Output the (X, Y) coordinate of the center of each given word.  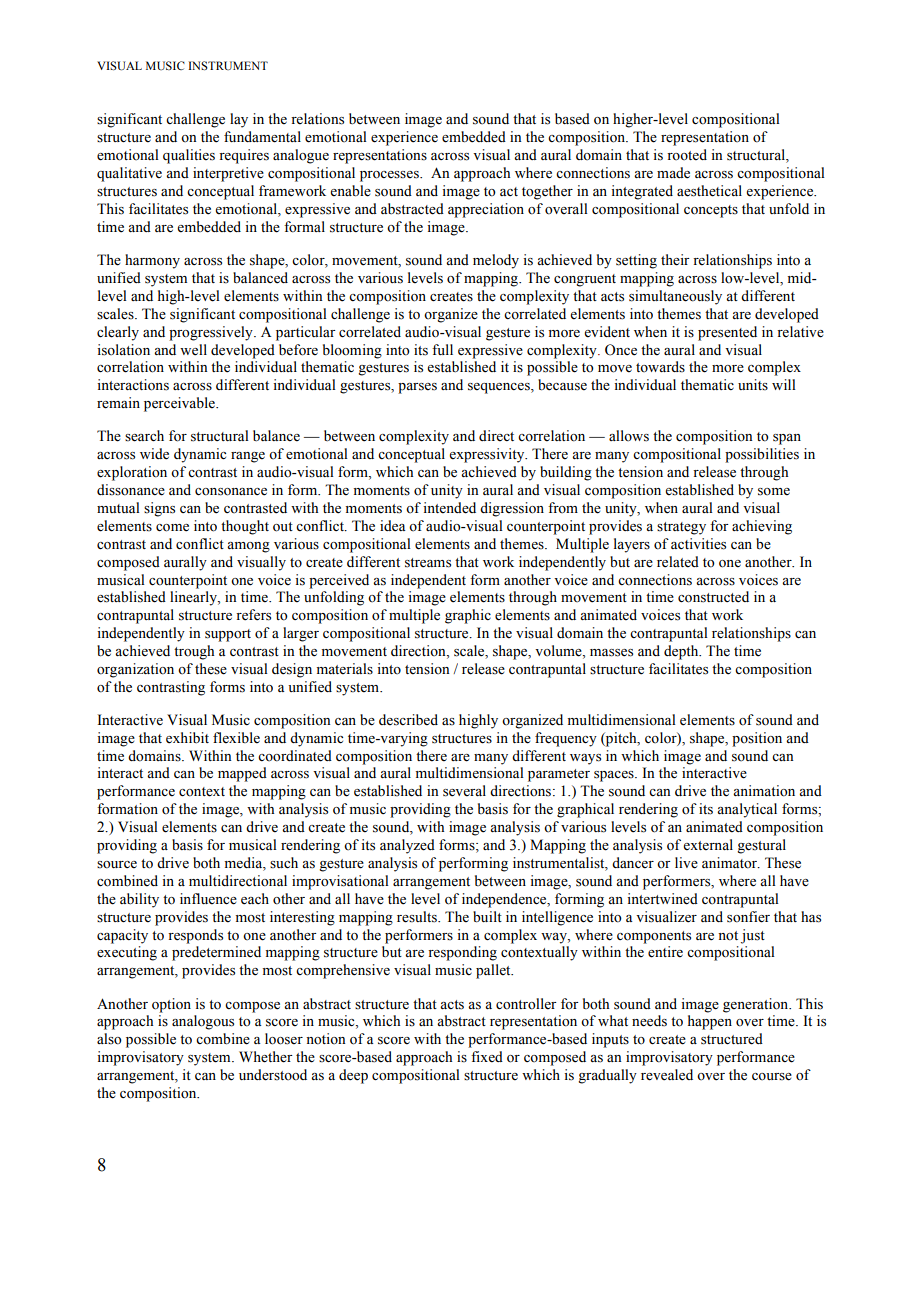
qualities (189, 156)
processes (390, 176)
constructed (713, 597)
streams (428, 563)
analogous (203, 1022)
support (228, 635)
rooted (687, 155)
